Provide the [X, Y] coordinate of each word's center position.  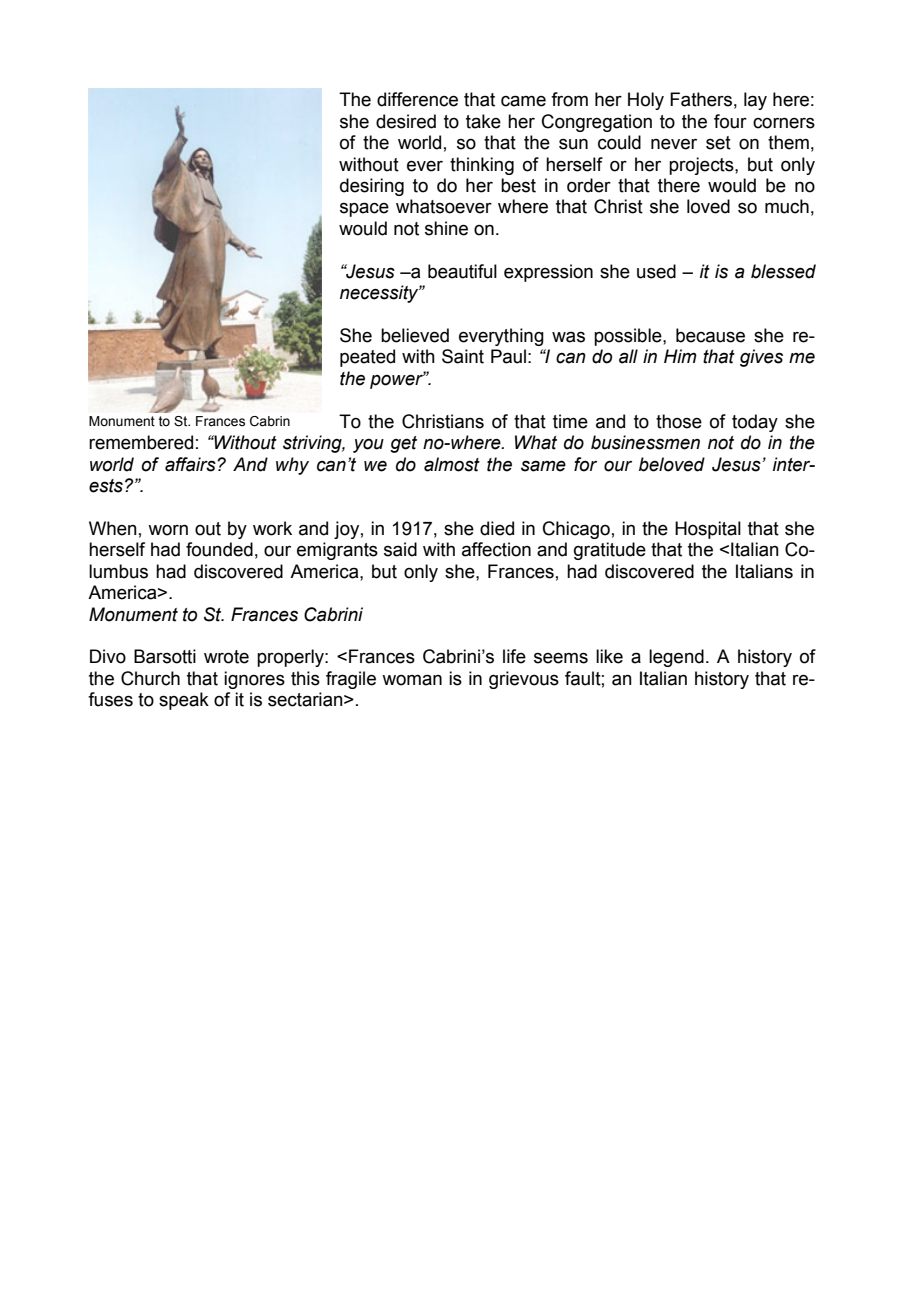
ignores [254, 680]
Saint [463, 356]
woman [412, 680]
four [730, 121]
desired [406, 121]
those [679, 421]
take [483, 121]
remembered [141, 442]
